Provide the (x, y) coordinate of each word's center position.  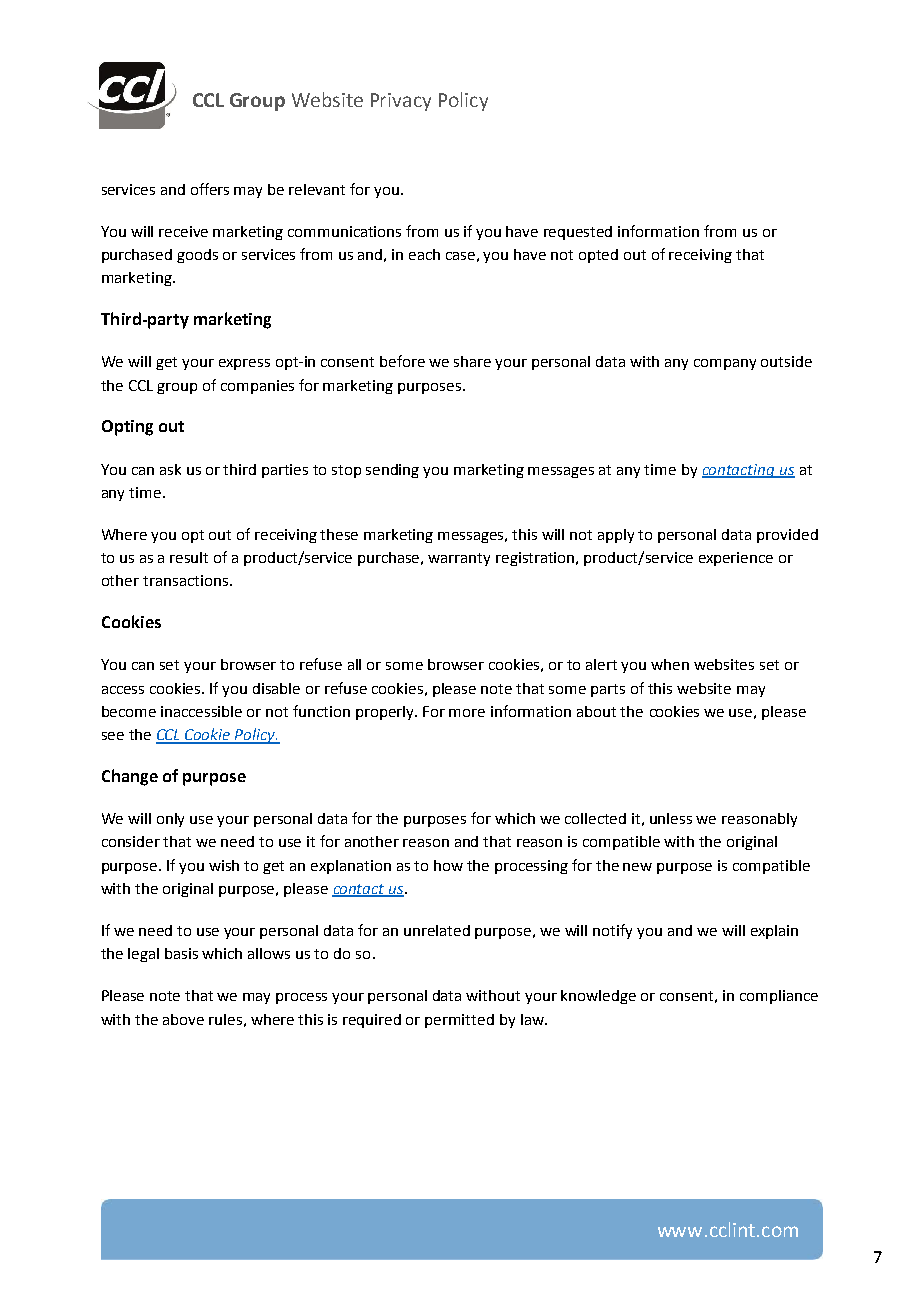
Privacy (401, 102)
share (472, 361)
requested (578, 233)
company (725, 364)
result (189, 557)
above (183, 1019)
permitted (459, 1021)
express (244, 364)
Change (130, 777)
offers (210, 189)
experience (736, 559)
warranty (459, 559)
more (467, 713)
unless (671, 818)
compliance (779, 997)
